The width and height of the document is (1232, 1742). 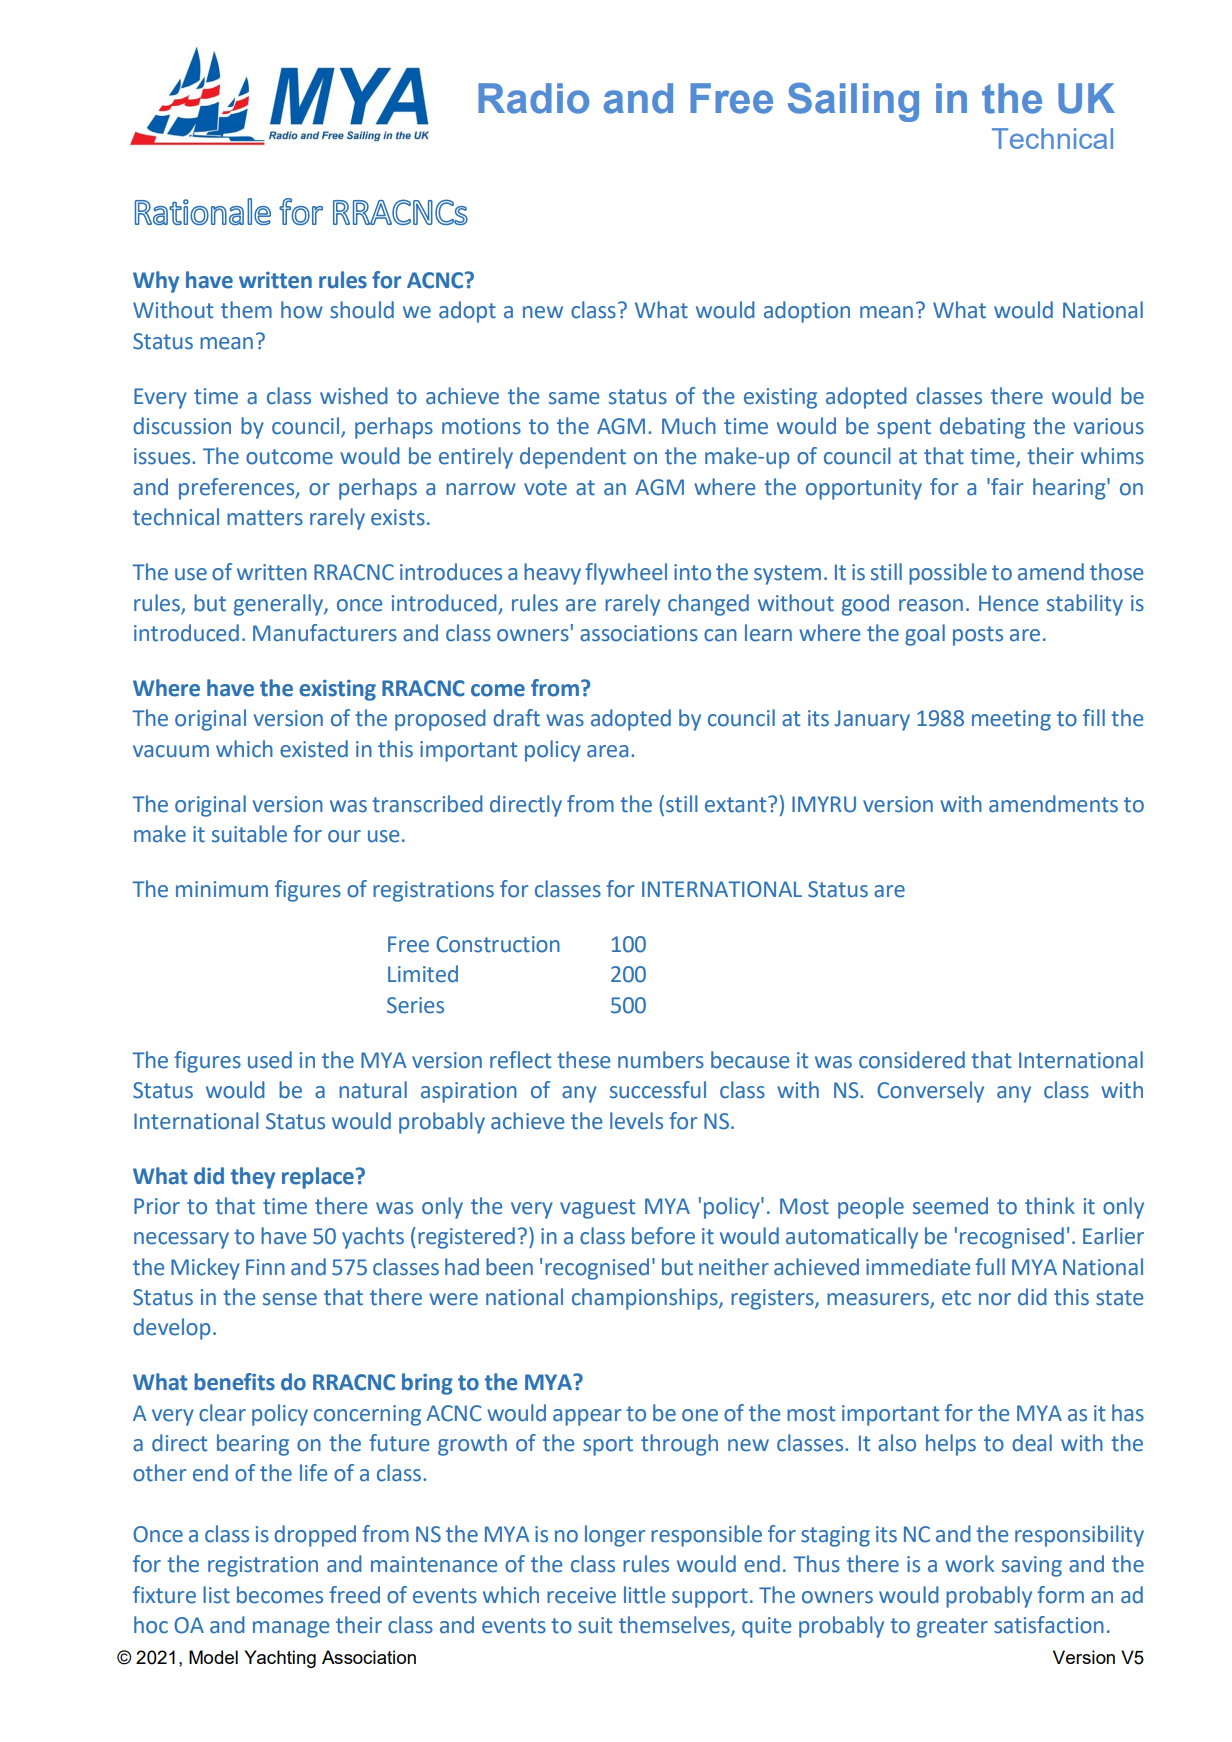 What do you see at coordinates (990, 1267) in the document?
I see `full` at bounding box center [990, 1267].
